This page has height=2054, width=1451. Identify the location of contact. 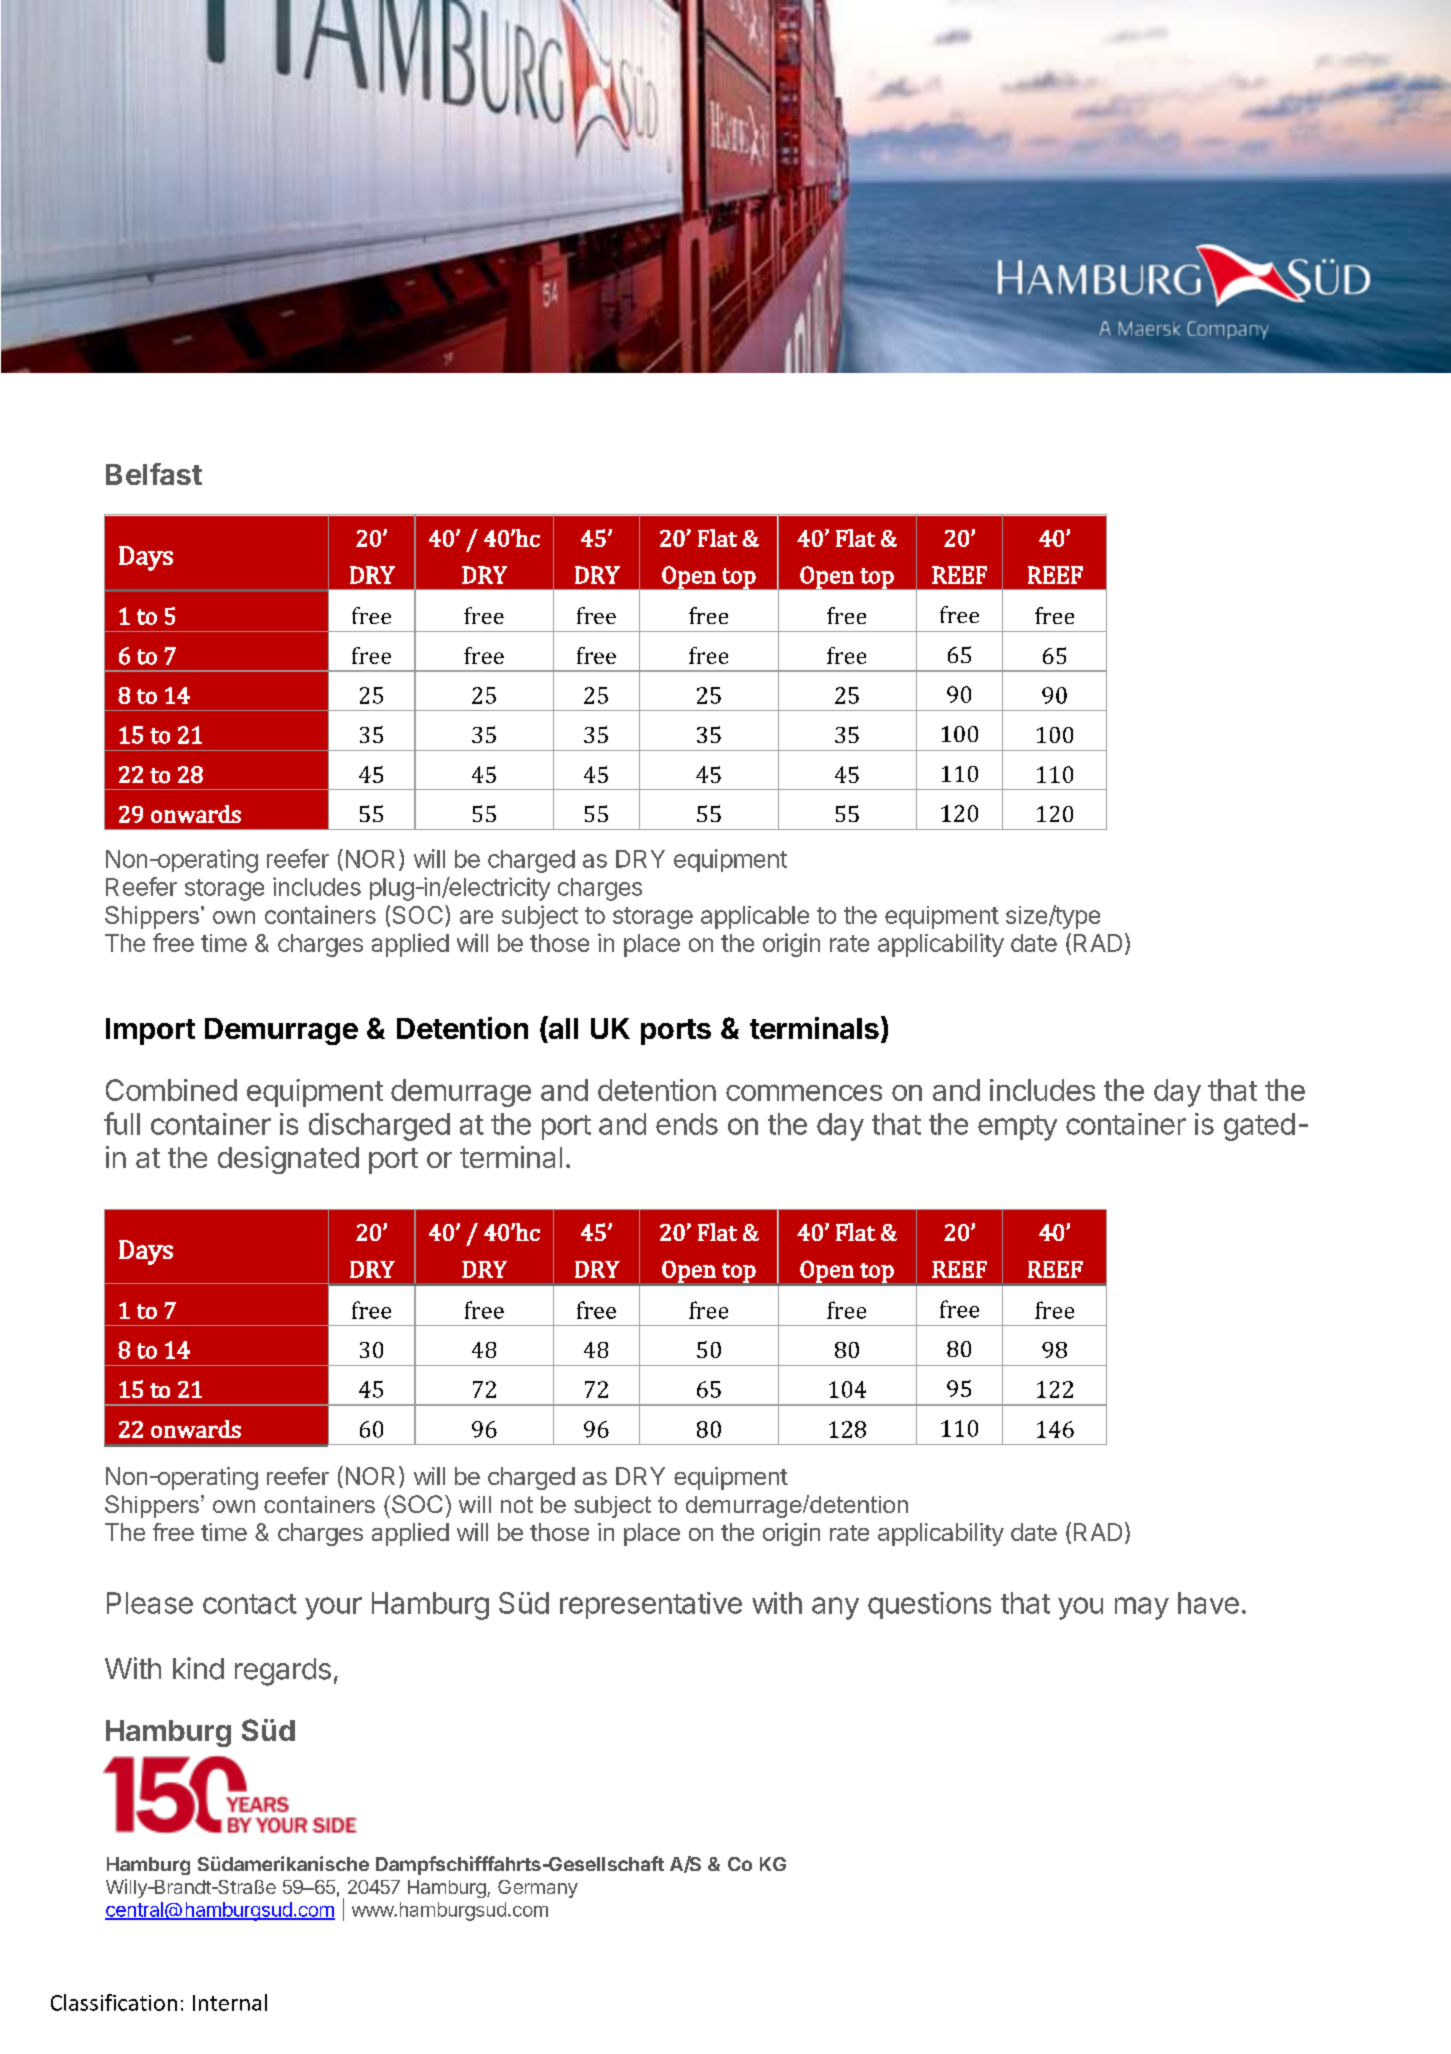
(250, 1604).
